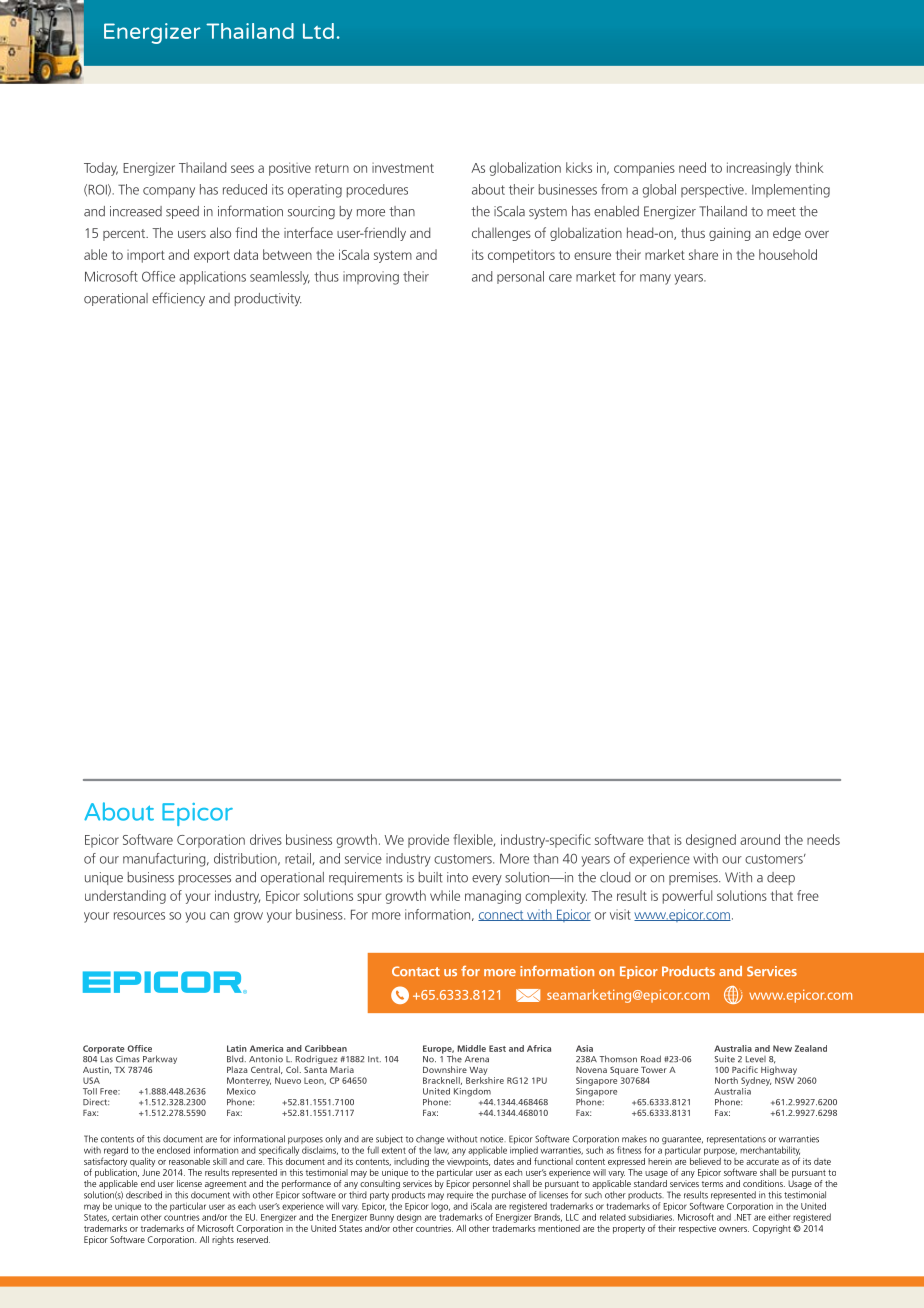  I want to click on while, so click(445, 895).
